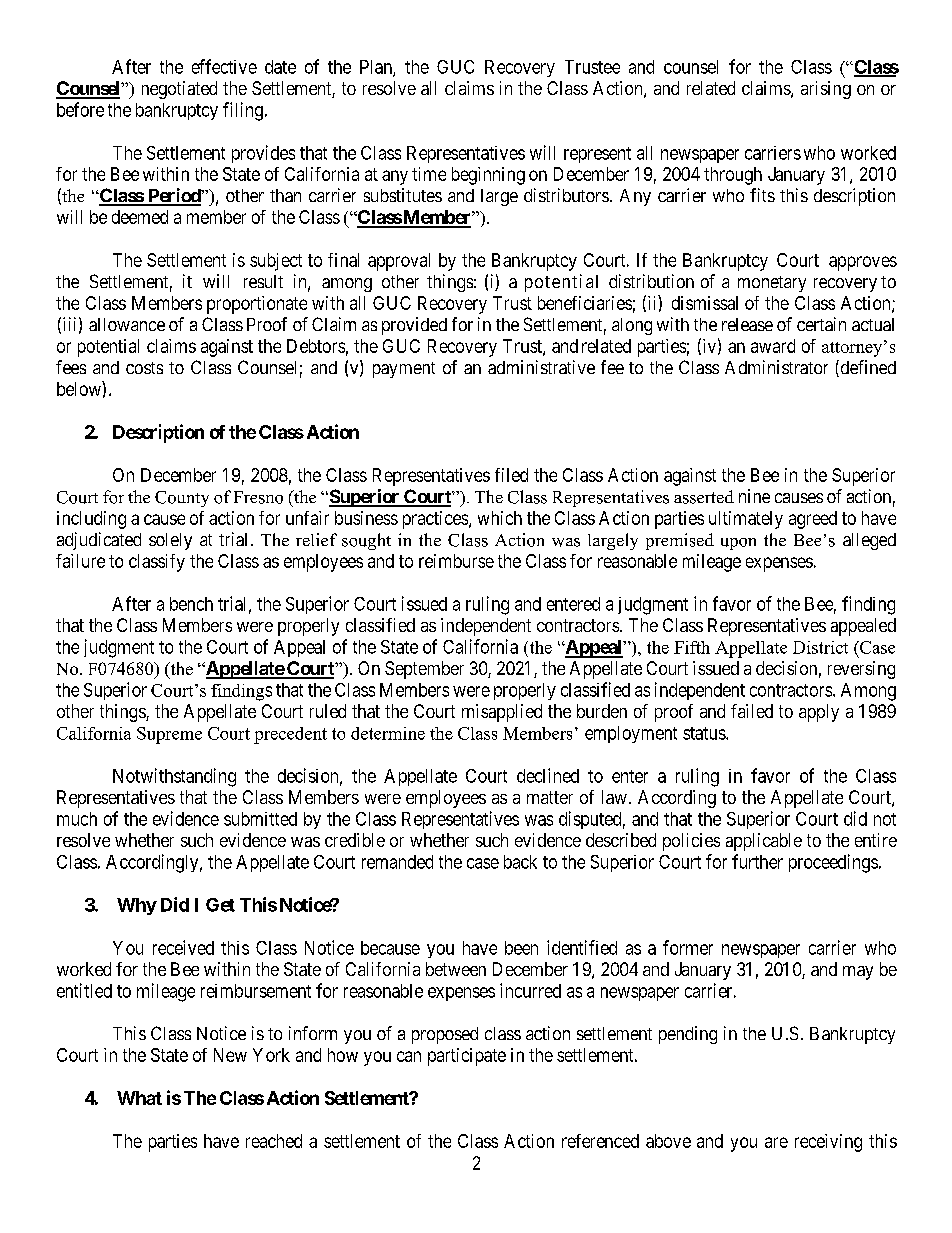 This screenshot has width=952, height=1233. Describe the element at coordinates (424, 670) in the screenshot. I see `September` at that location.
